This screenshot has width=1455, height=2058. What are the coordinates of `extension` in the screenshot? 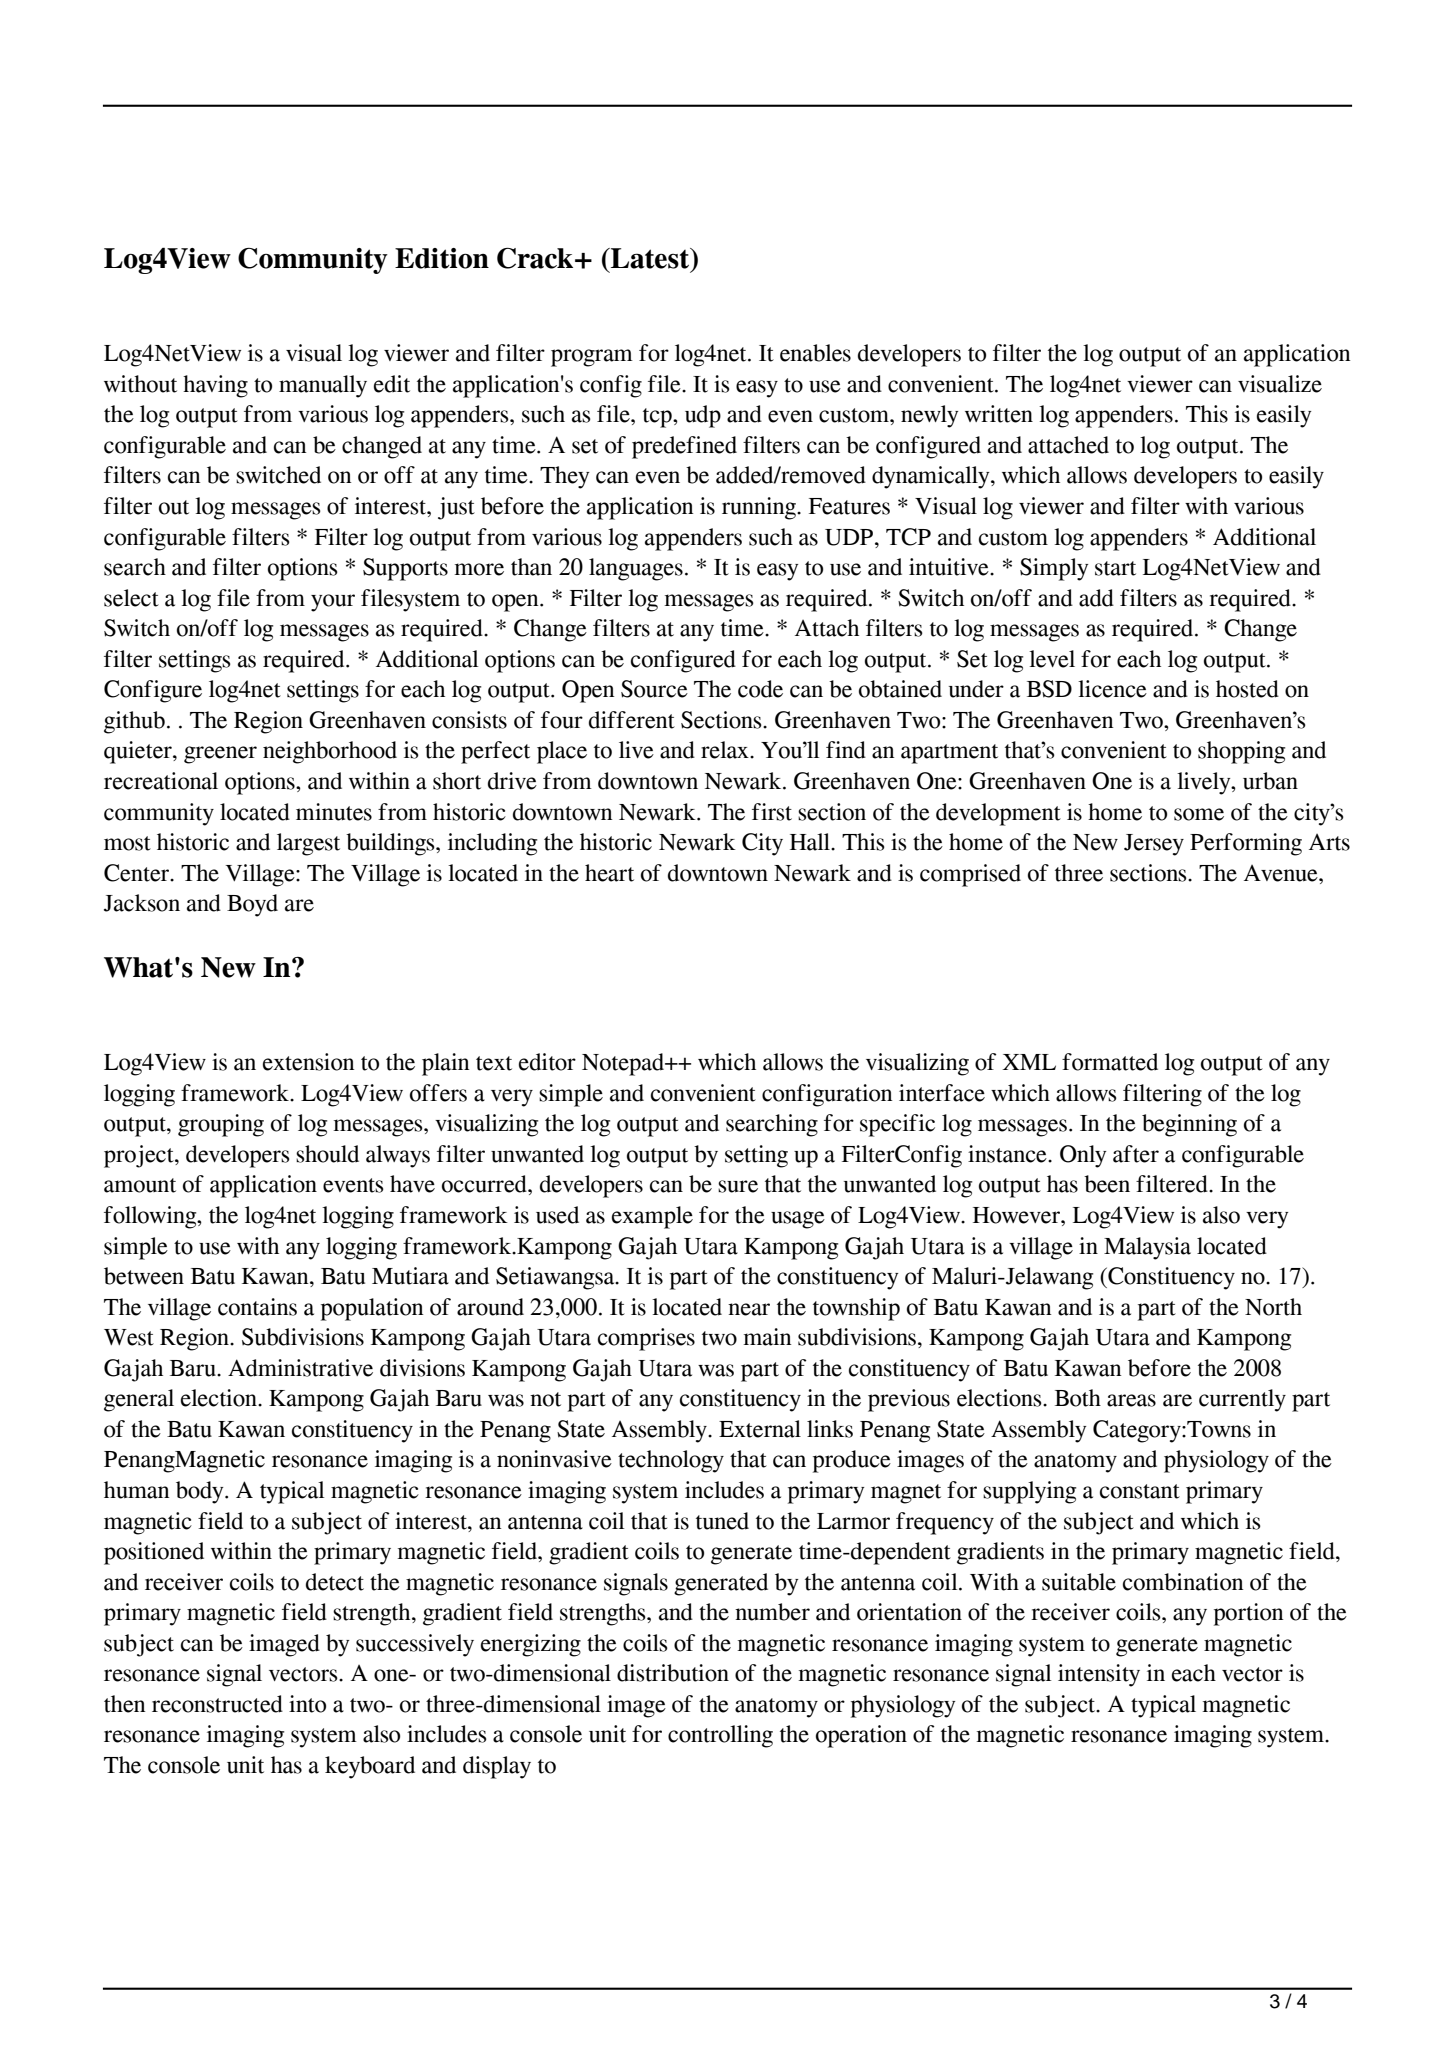 It's located at (308, 1062).
